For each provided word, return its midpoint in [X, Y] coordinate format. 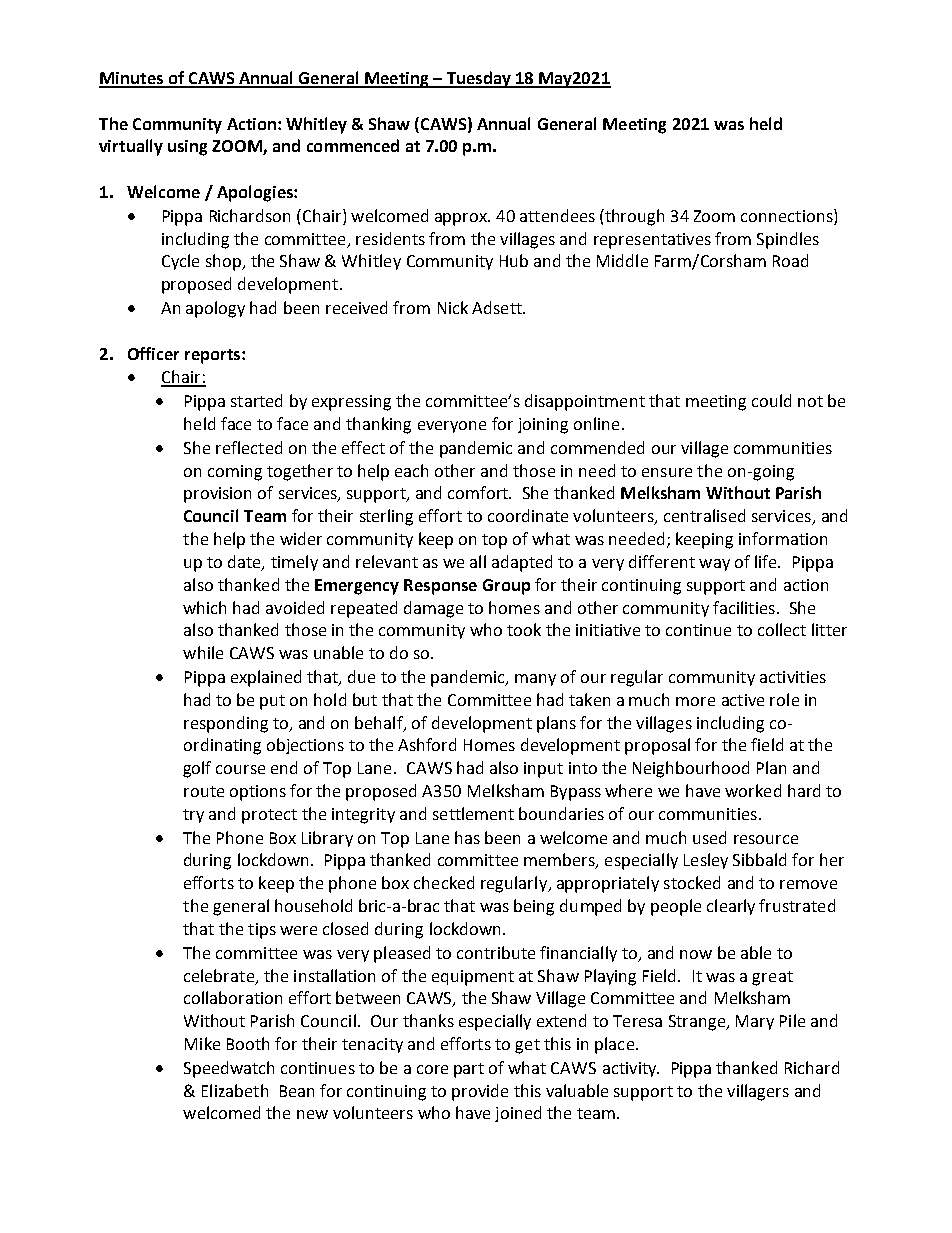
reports [214, 356]
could [771, 400]
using [187, 148]
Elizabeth [235, 1090]
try [193, 816]
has [467, 837]
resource [766, 839]
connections [788, 215]
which [204, 607]
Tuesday [478, 79]
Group [506, 587]
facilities [744, 607]
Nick [453, 307]
